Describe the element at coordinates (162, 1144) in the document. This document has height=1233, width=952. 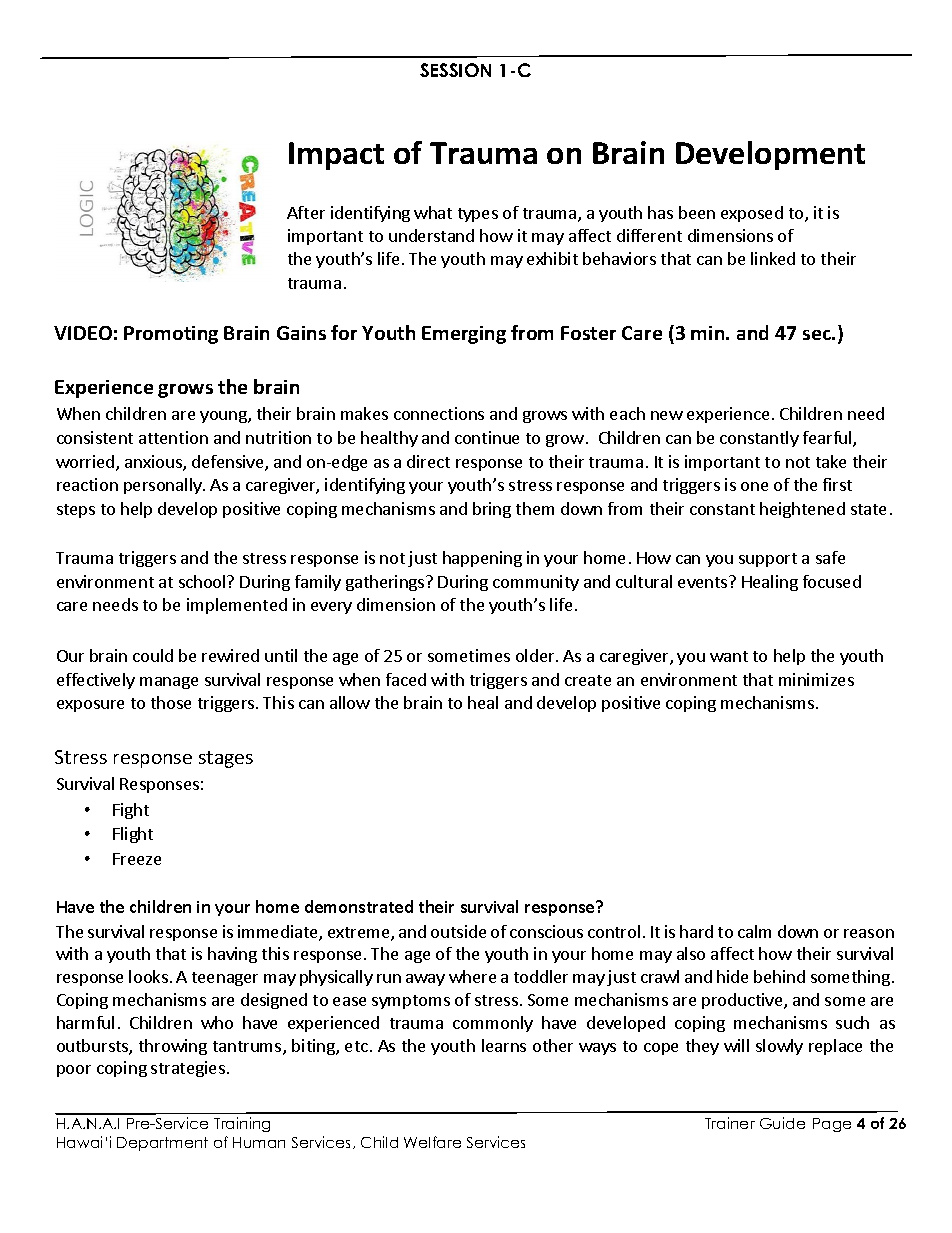
I see `Department` at that location.
